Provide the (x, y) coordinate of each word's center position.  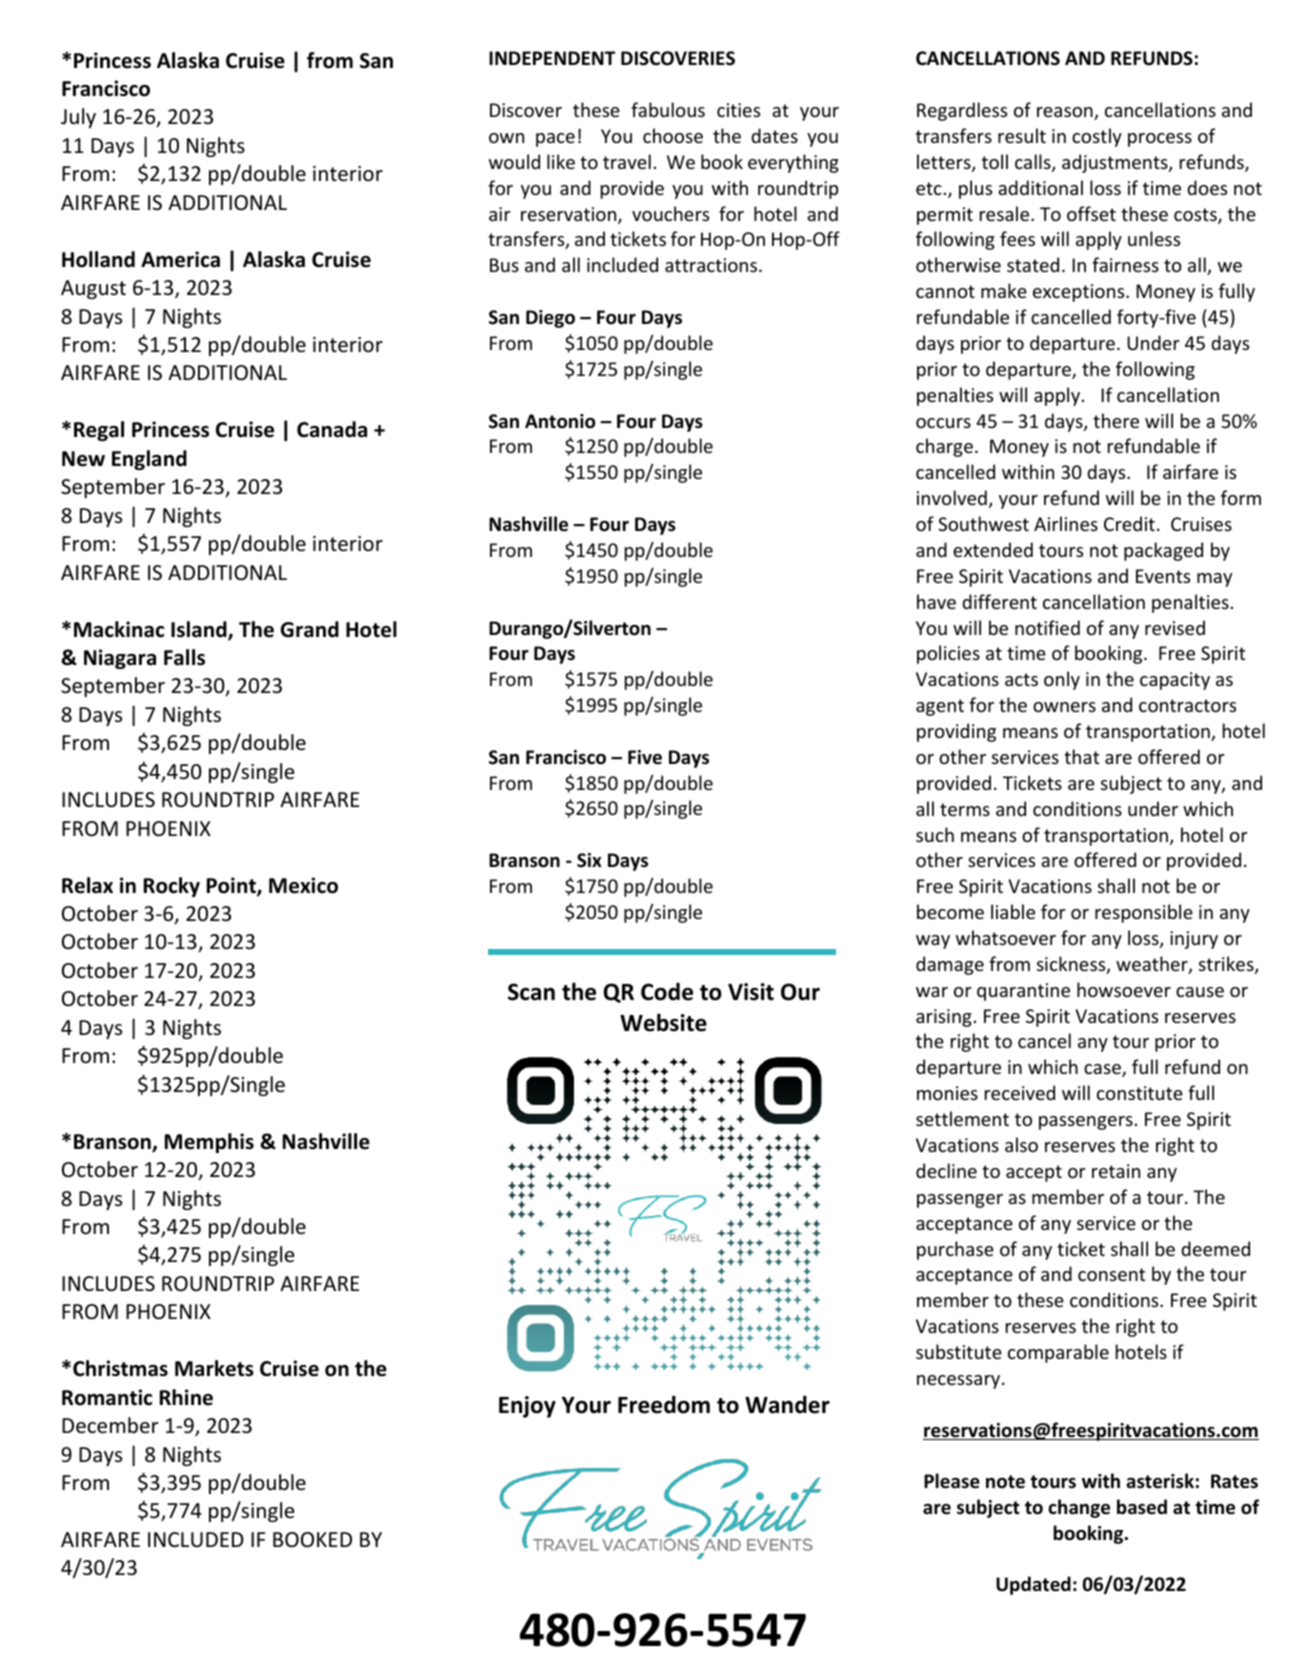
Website (663, 1022)
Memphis (209, 1143)
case (1103, 1070)
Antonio (560, 421)
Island (200, 630)
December (110, 1425)
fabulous (668, 109)
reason (1066, 113)
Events (1163, 576)
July (78, 118)
